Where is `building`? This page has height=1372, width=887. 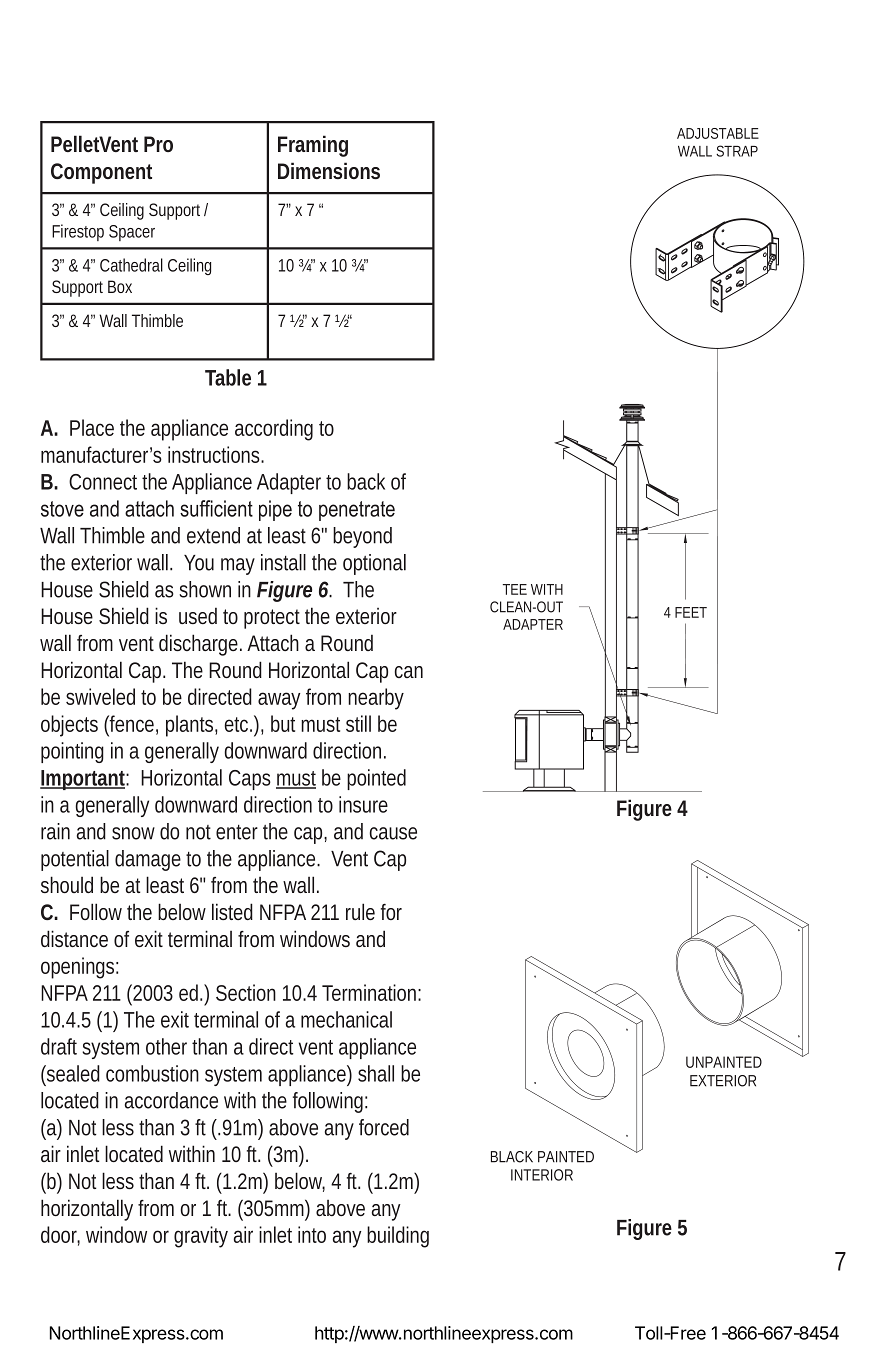
building is located at coordinates (398, 1237).
